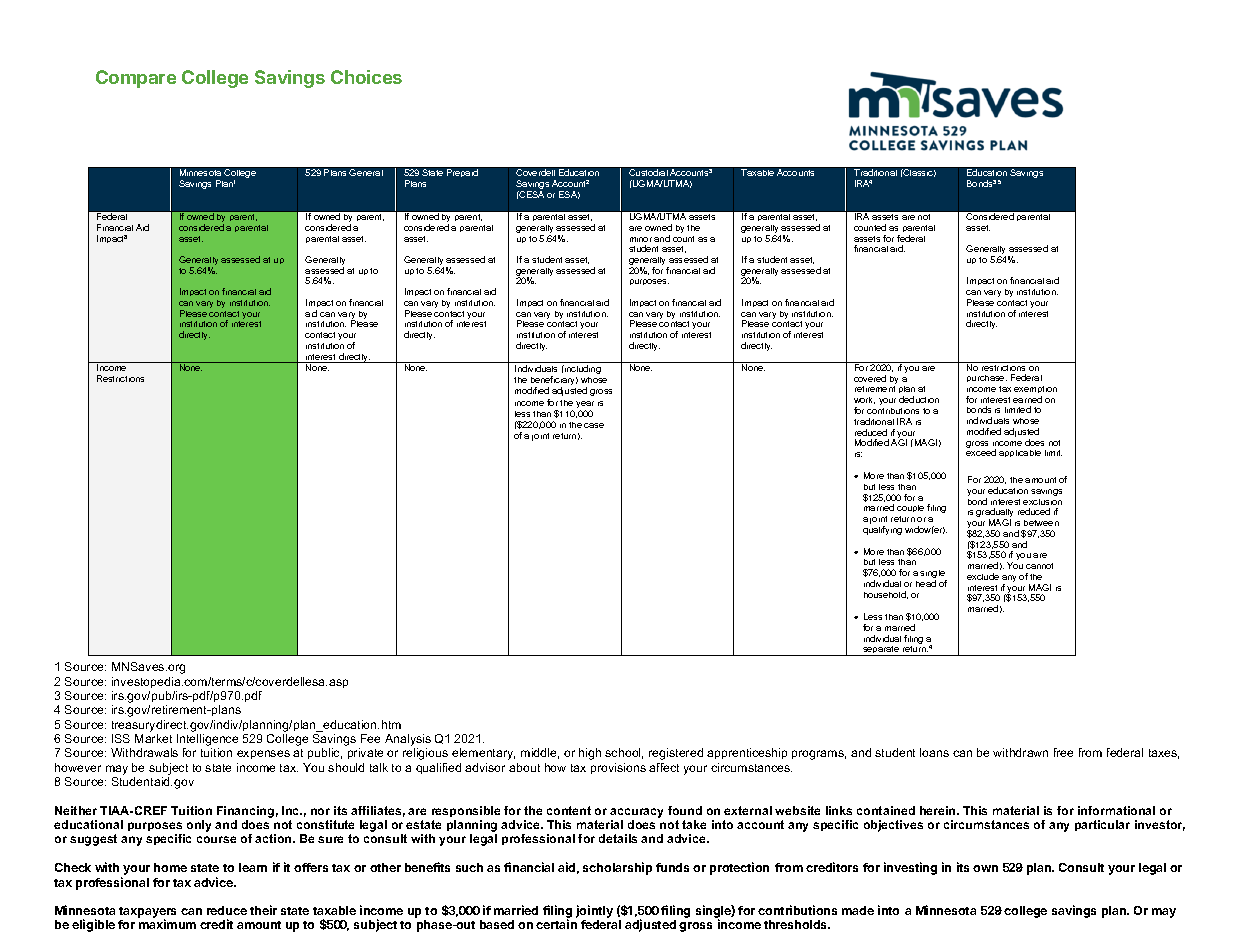  What do you see at coordinates (585, 406) in the screenshot?
I see `year` at bounding box center [585, 406].
